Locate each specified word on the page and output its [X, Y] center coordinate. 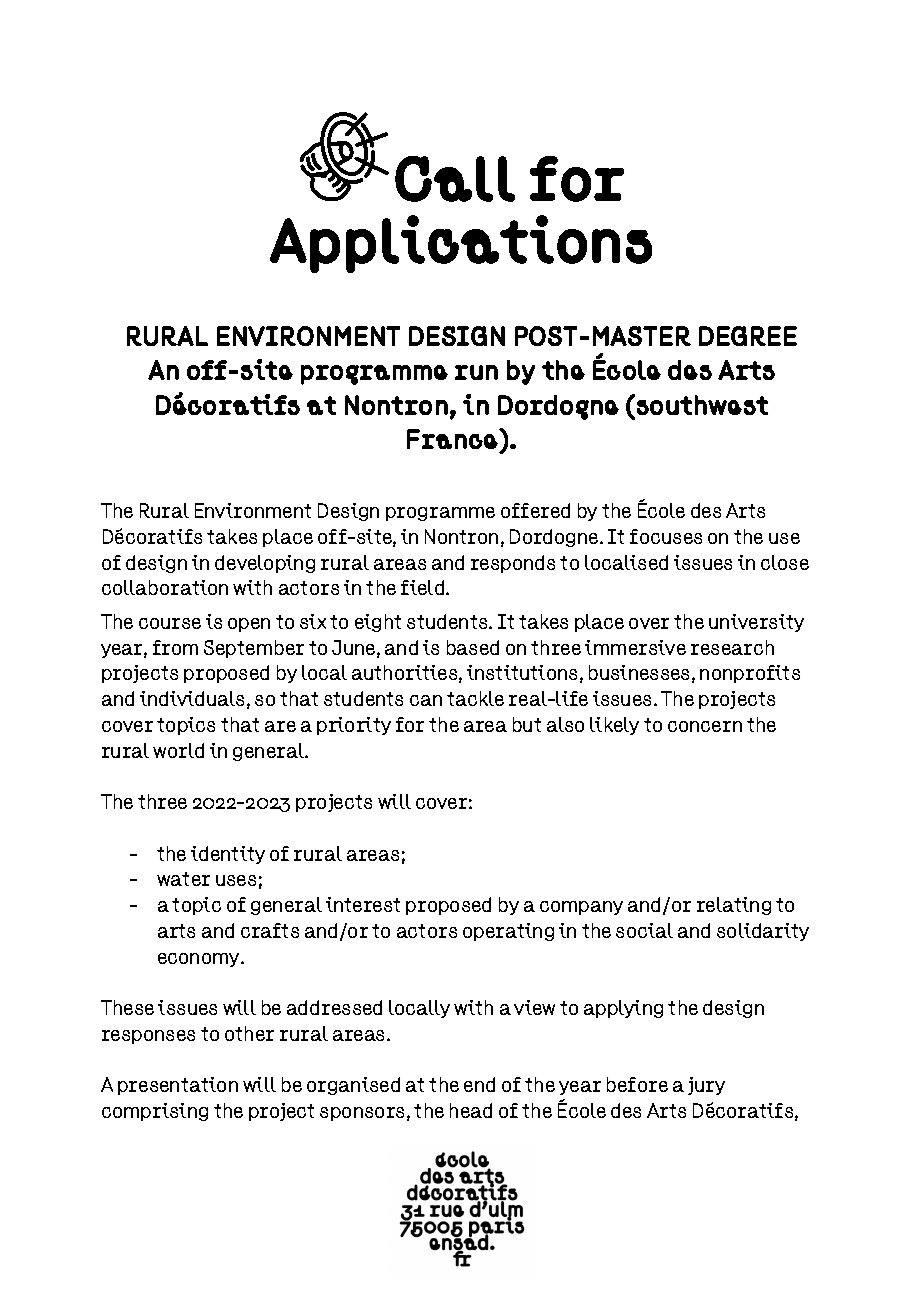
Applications [461, 244]
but [527, 724]
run [476, 372]
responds [513, 564]
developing [265, 564]
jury [706, 1086]
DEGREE [748, 336]
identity [228, 855]
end [479, 1084]
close [785, 562]
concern [705, 726]
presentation [178, 1086]
